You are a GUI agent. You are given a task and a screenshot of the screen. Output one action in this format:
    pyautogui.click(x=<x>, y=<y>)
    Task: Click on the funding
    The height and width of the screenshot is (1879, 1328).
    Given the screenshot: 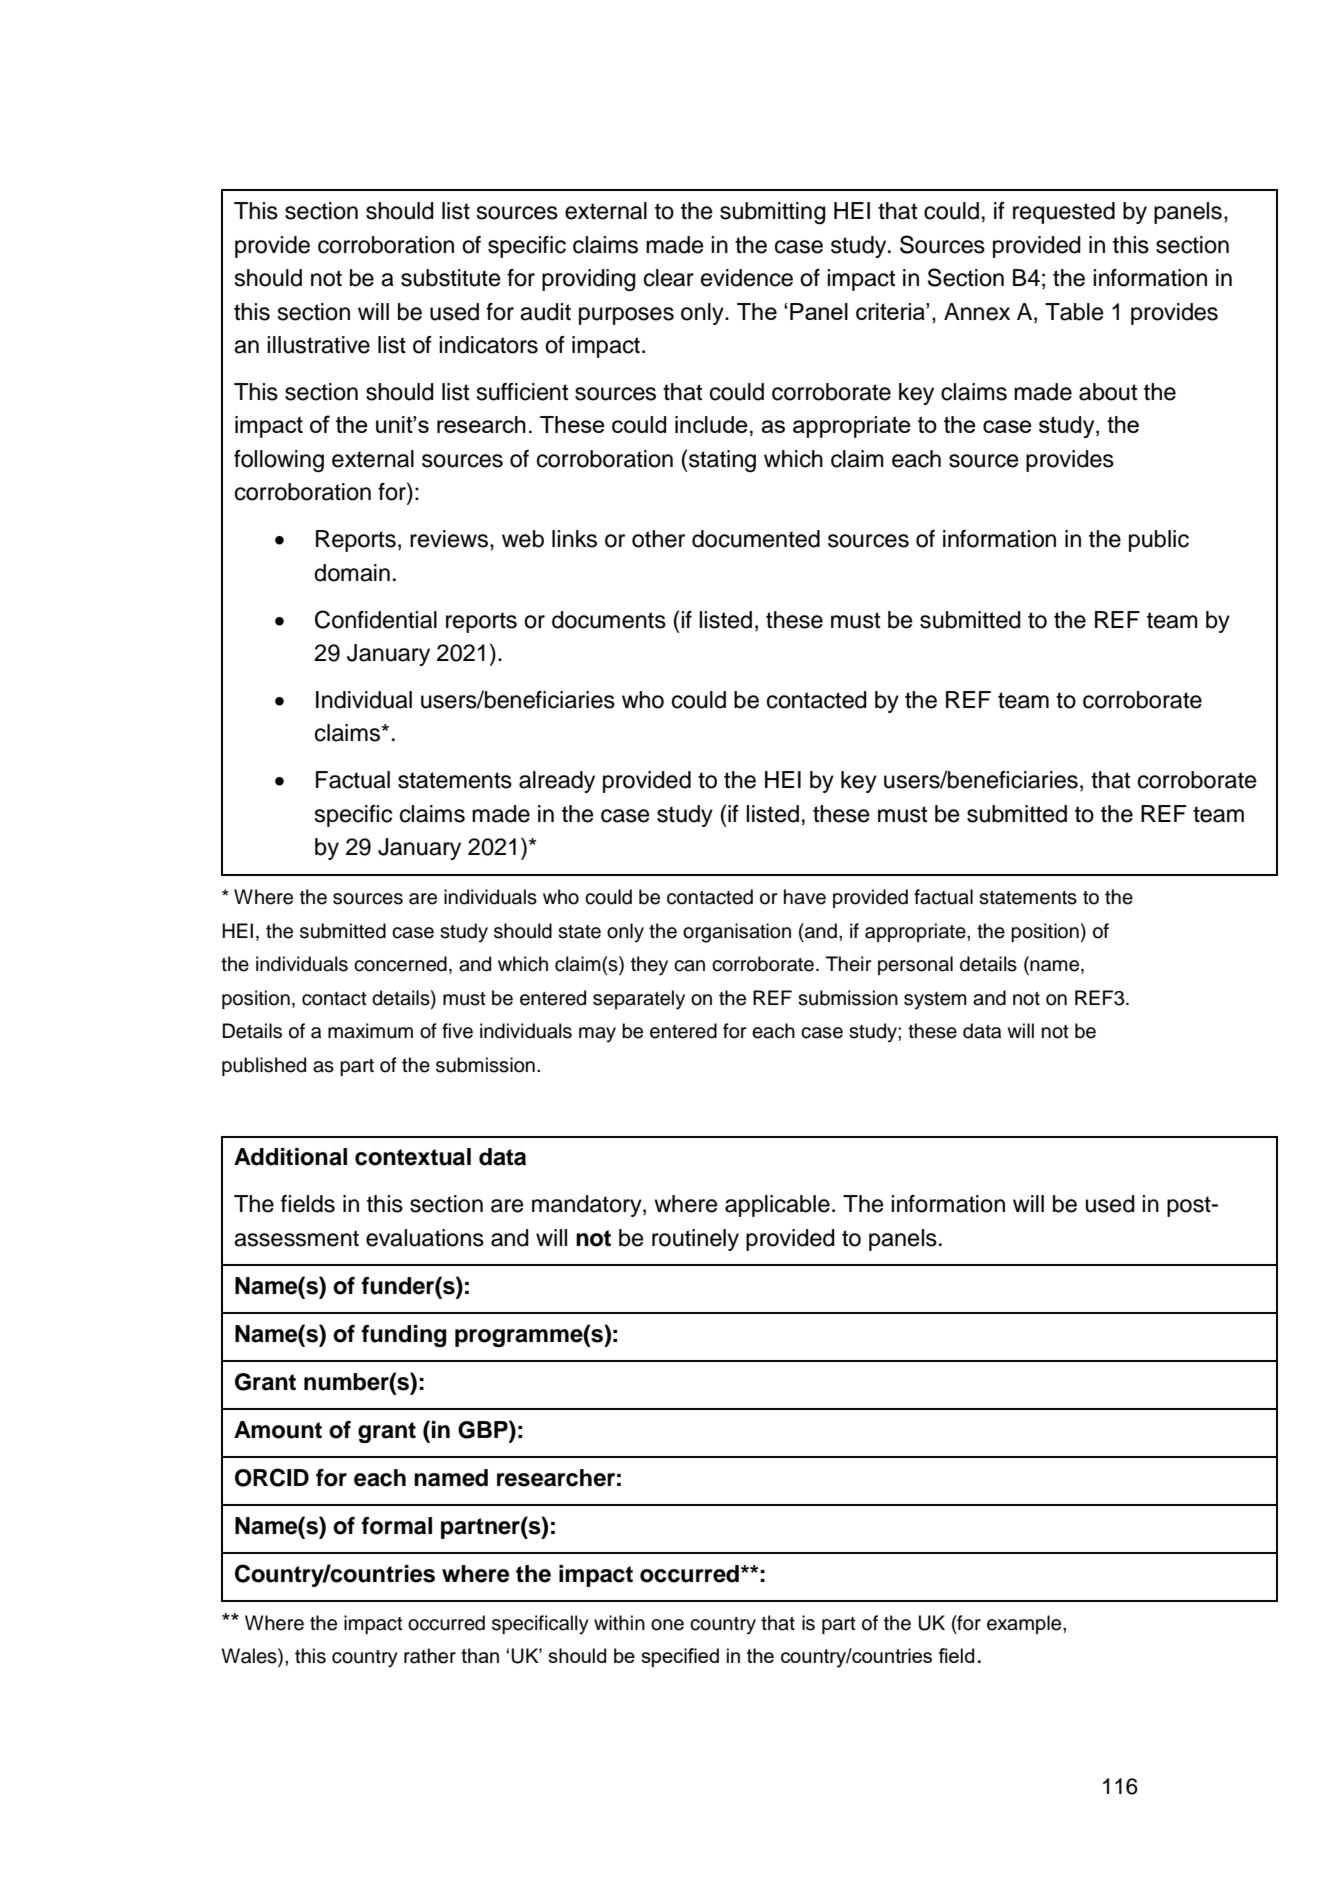 What is the action you would take?
    pyautogui.click(x=403, y=1336)
